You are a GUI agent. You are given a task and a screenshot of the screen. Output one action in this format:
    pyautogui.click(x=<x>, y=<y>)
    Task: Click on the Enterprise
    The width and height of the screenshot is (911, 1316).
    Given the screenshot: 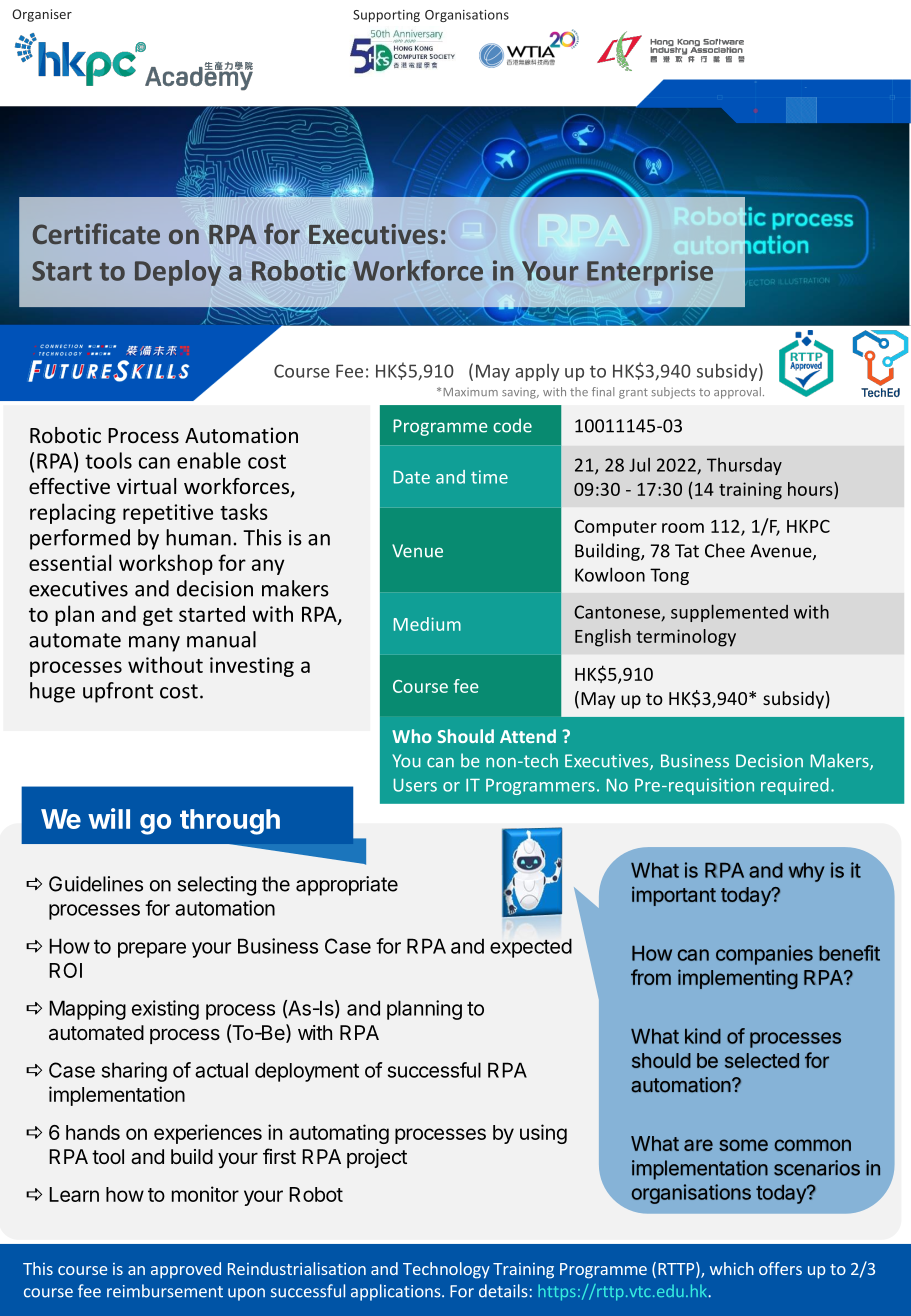 What is the action you would take?
    pyautogui.click(x=650, y=273)
